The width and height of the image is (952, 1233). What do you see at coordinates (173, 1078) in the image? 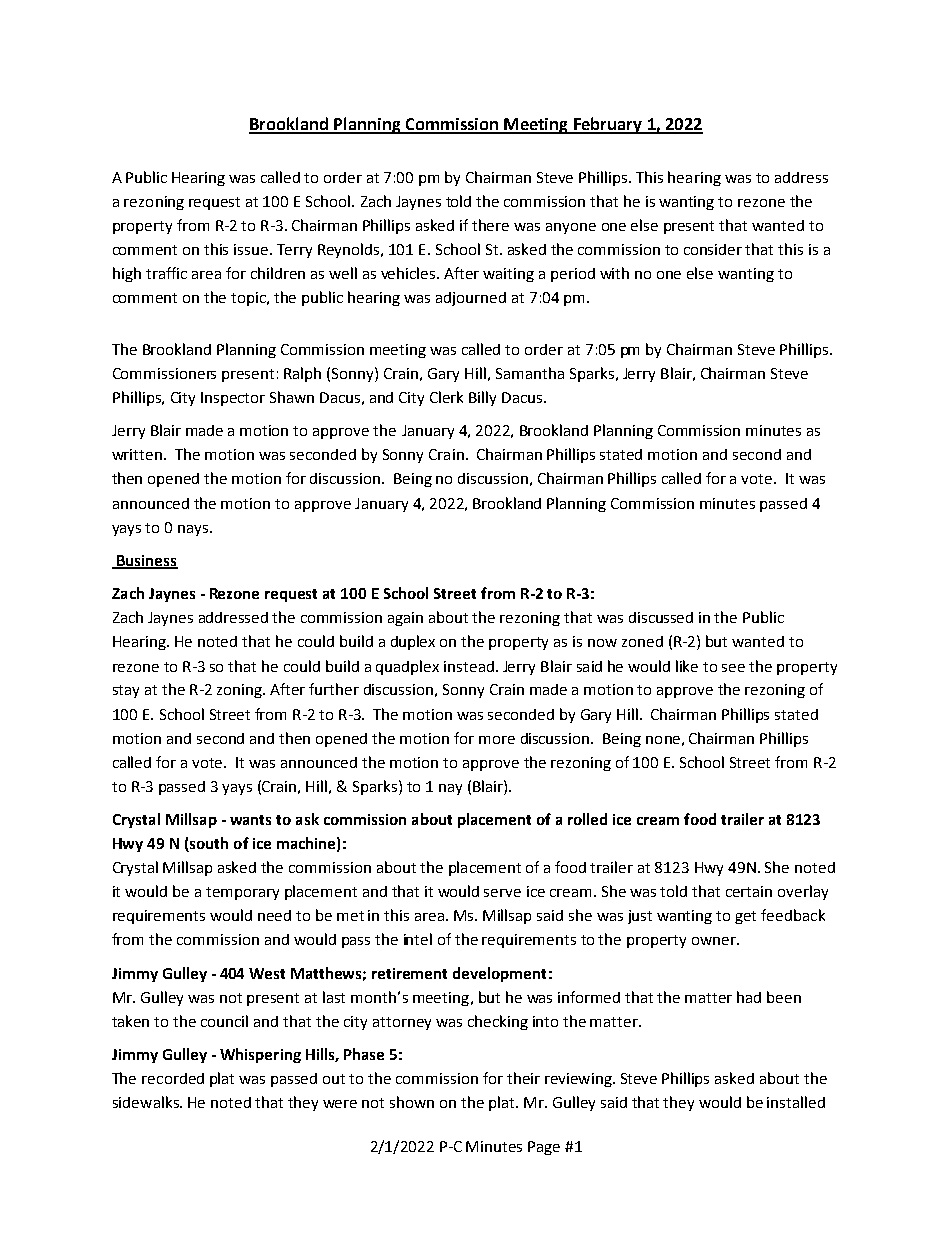
I see `recorded` at bounding box center [173, 1078].
